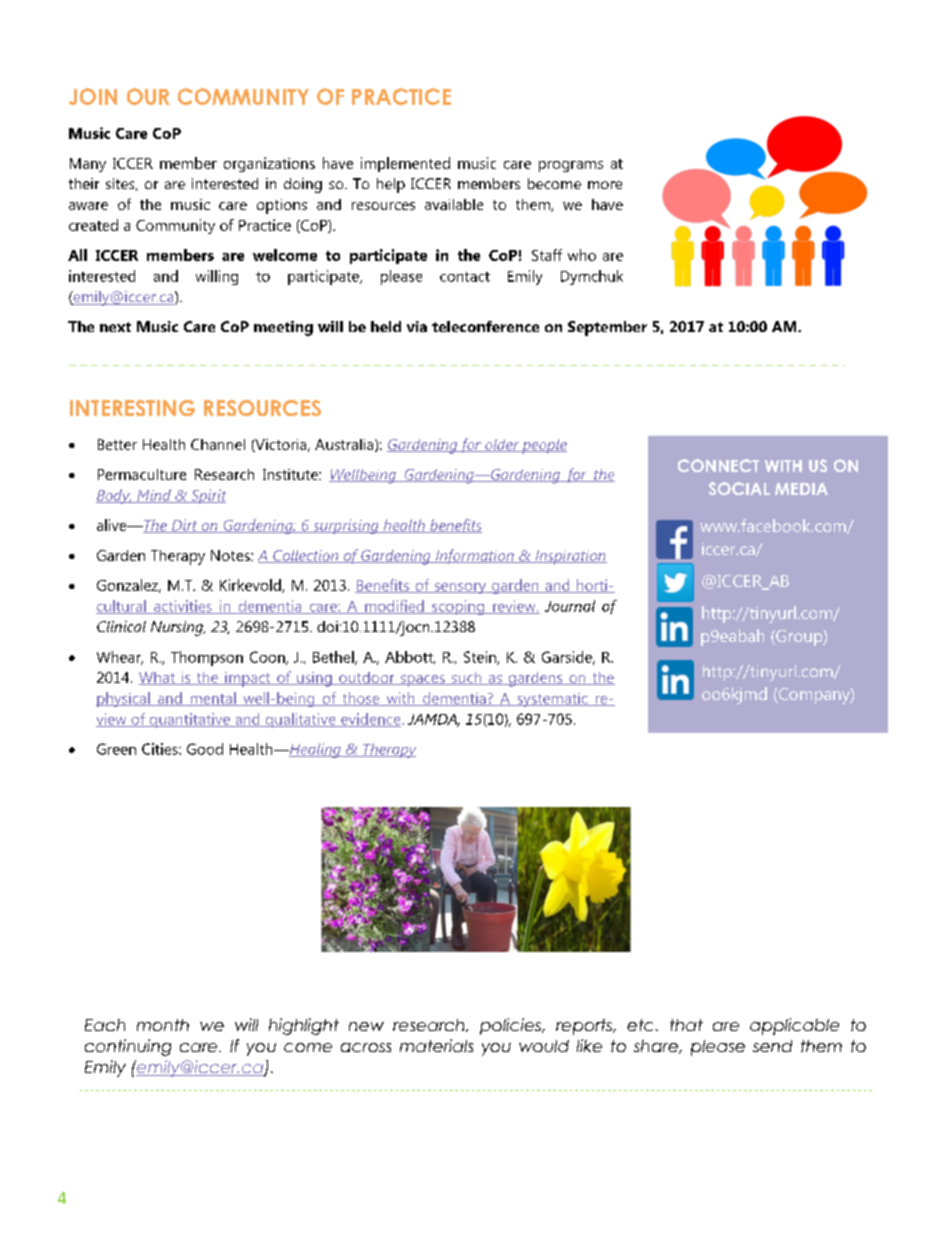 The width and height of the document is (952, 1233). What do you see at coordinates (93, 96) in the document?
I see `JOIN` at bounding box center [93, 96].
